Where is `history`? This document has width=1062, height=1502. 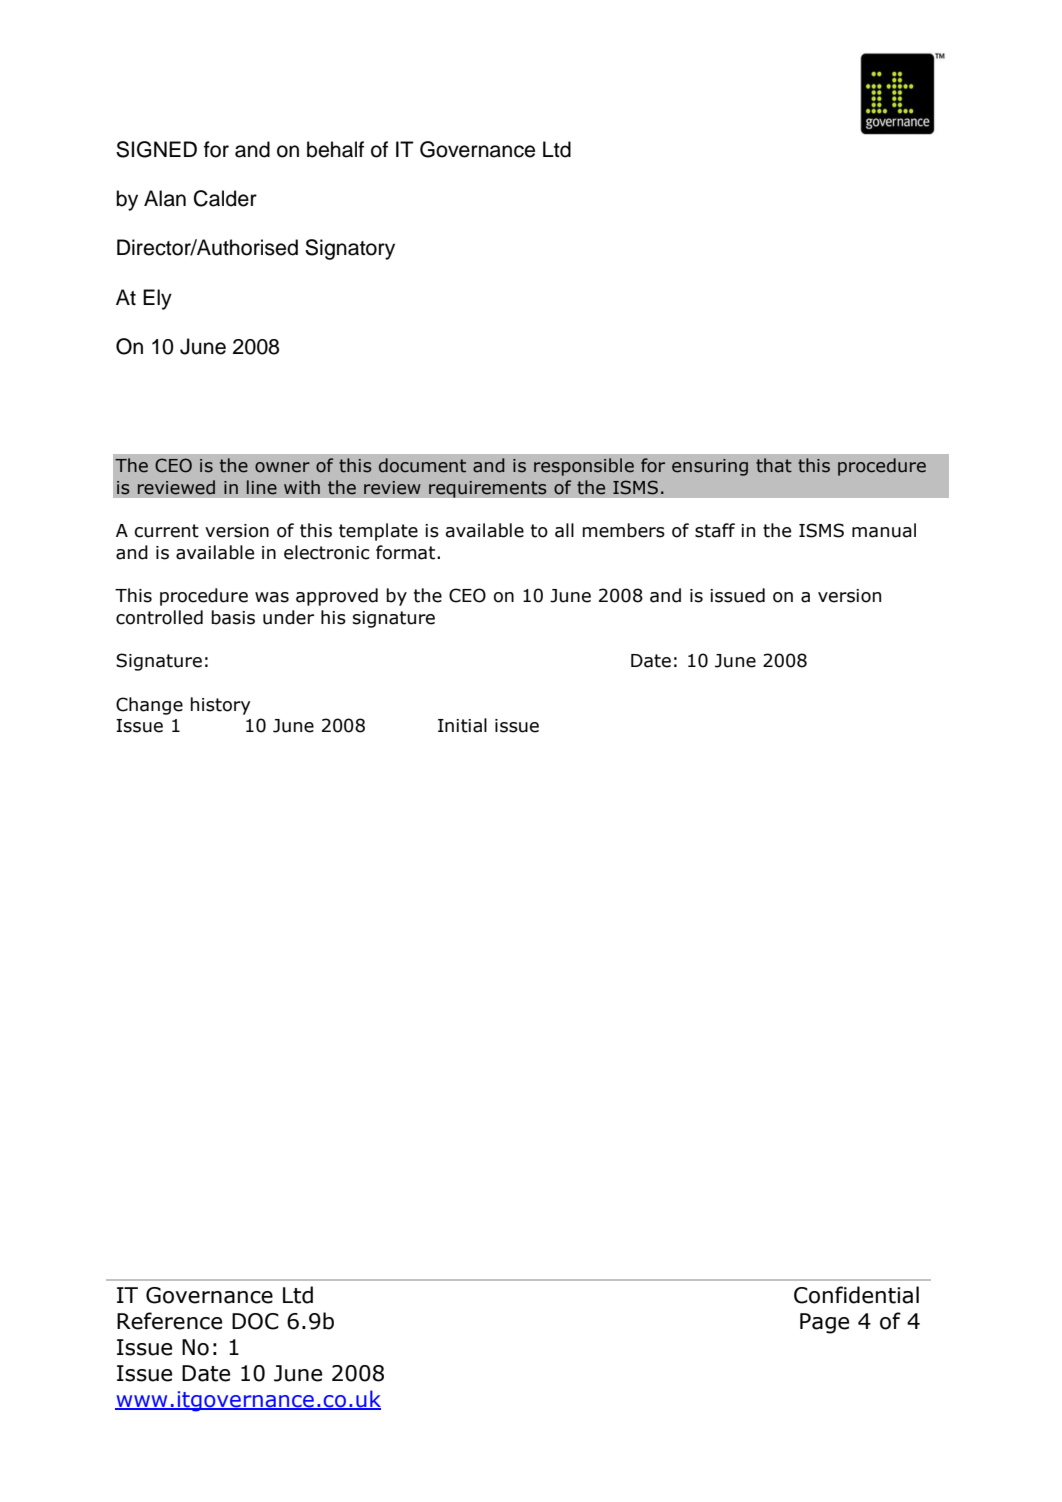 history is located at coordinates (220, 706).
